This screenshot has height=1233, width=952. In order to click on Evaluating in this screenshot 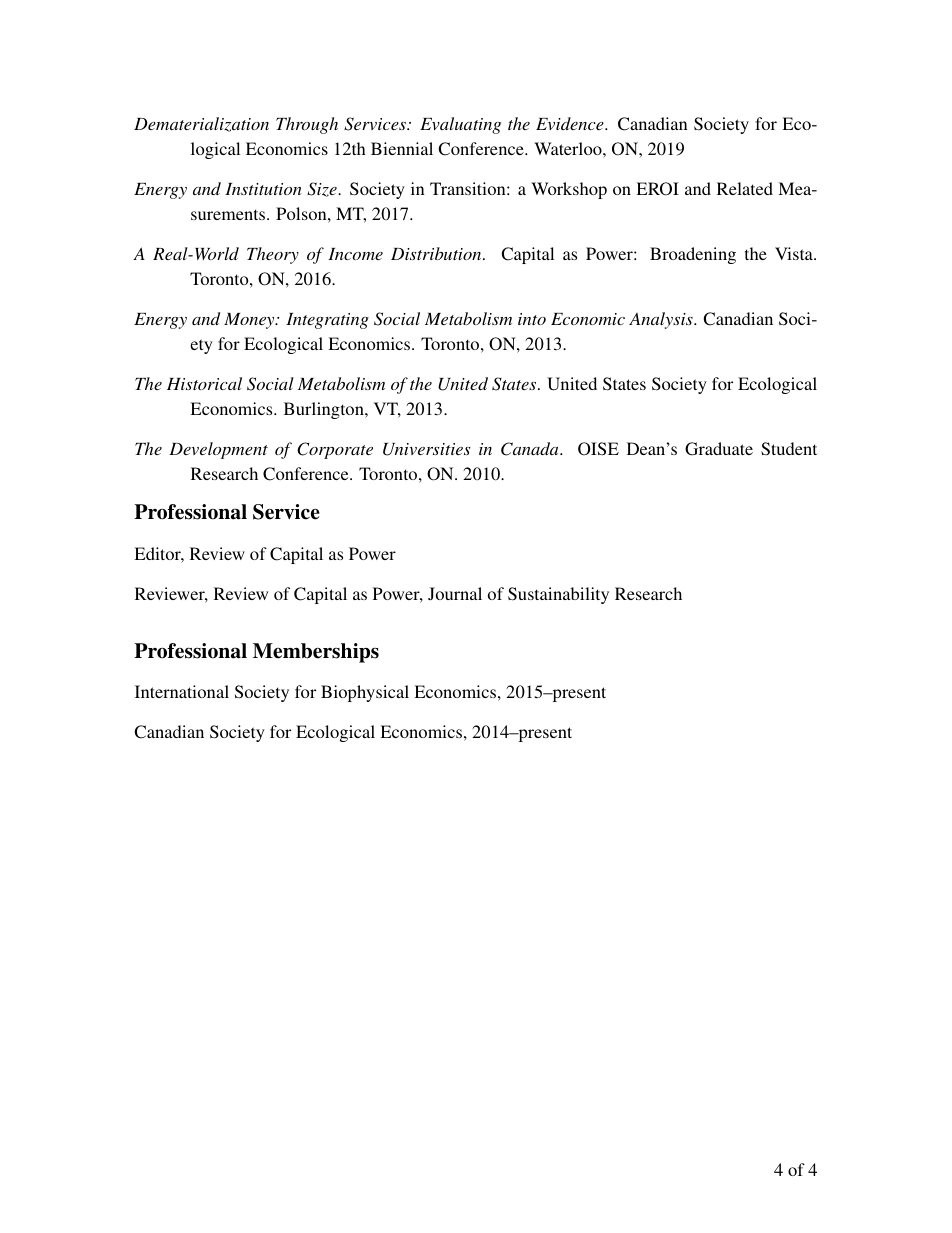, I will do `click(460, 125)`.
